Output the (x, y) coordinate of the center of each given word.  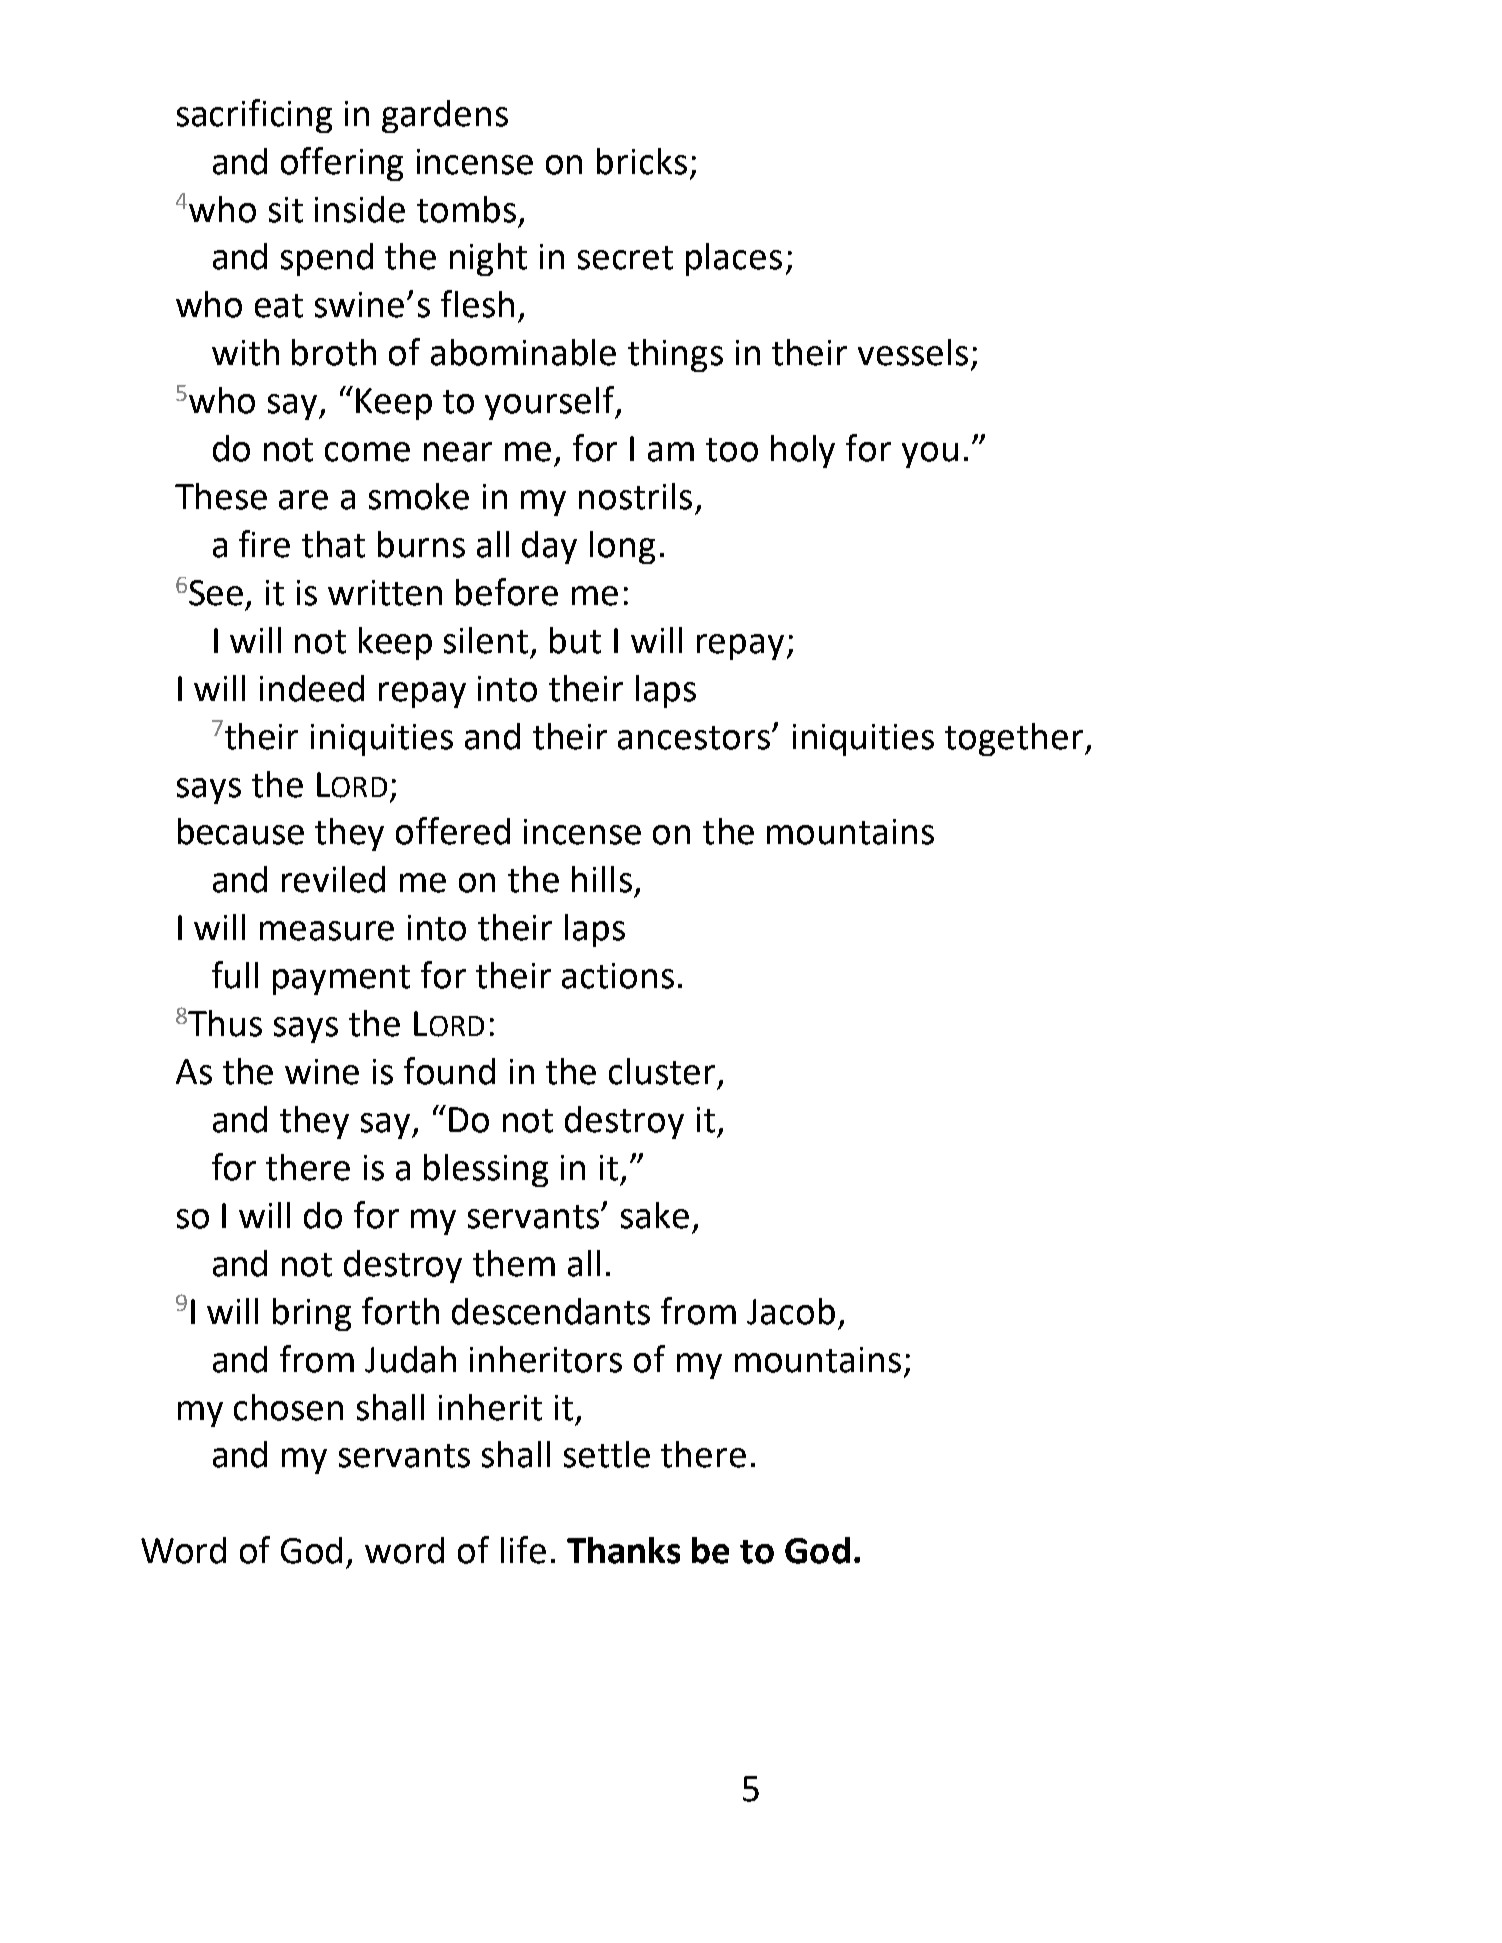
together (1015, 739)
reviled (333, 879)
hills (602, 879)
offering (342, 164)
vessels (913, 352)
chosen (288, 1407)
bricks (642, 161)
